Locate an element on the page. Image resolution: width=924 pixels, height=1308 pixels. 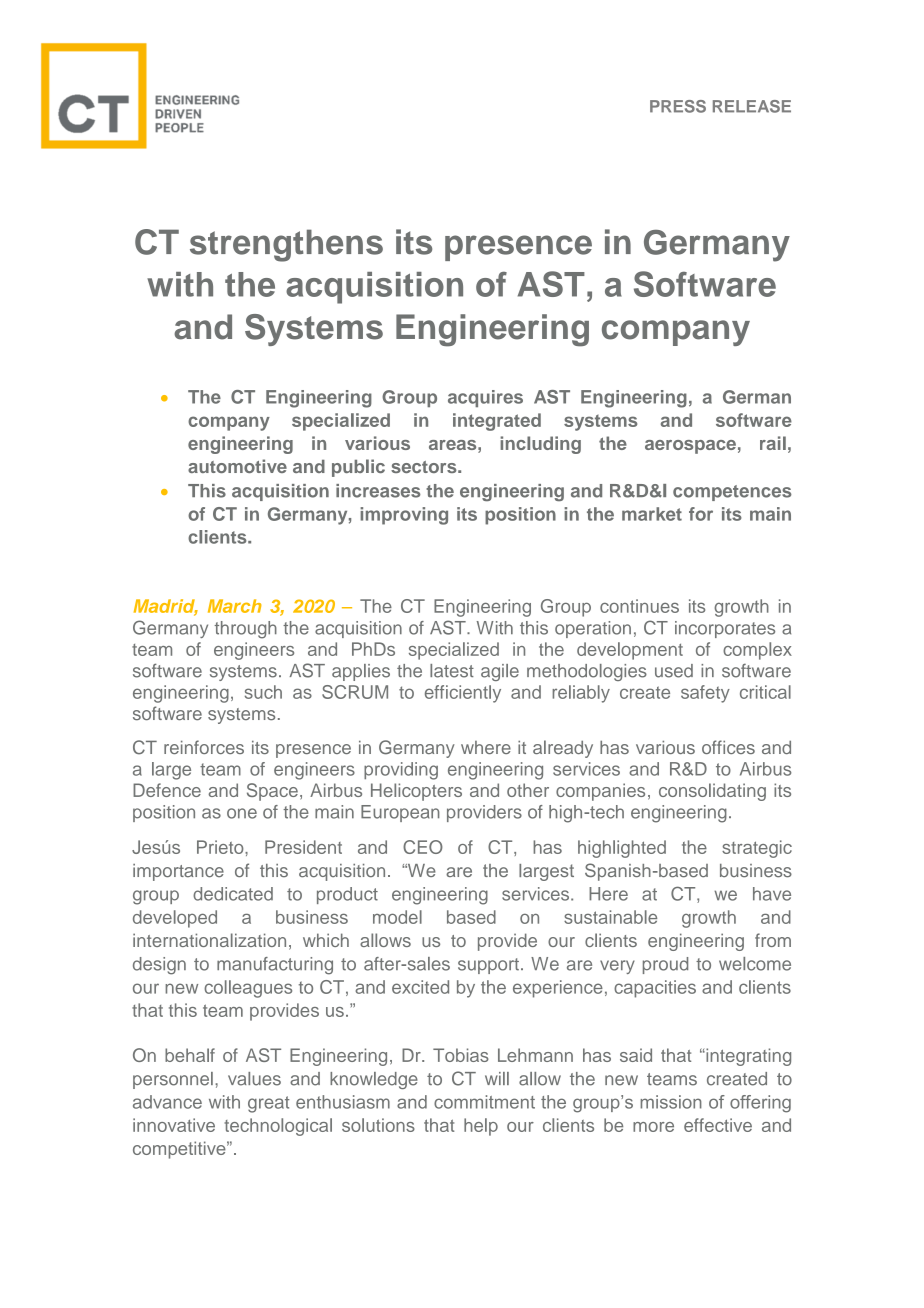
acquires is located at coordinates (485, 398).
